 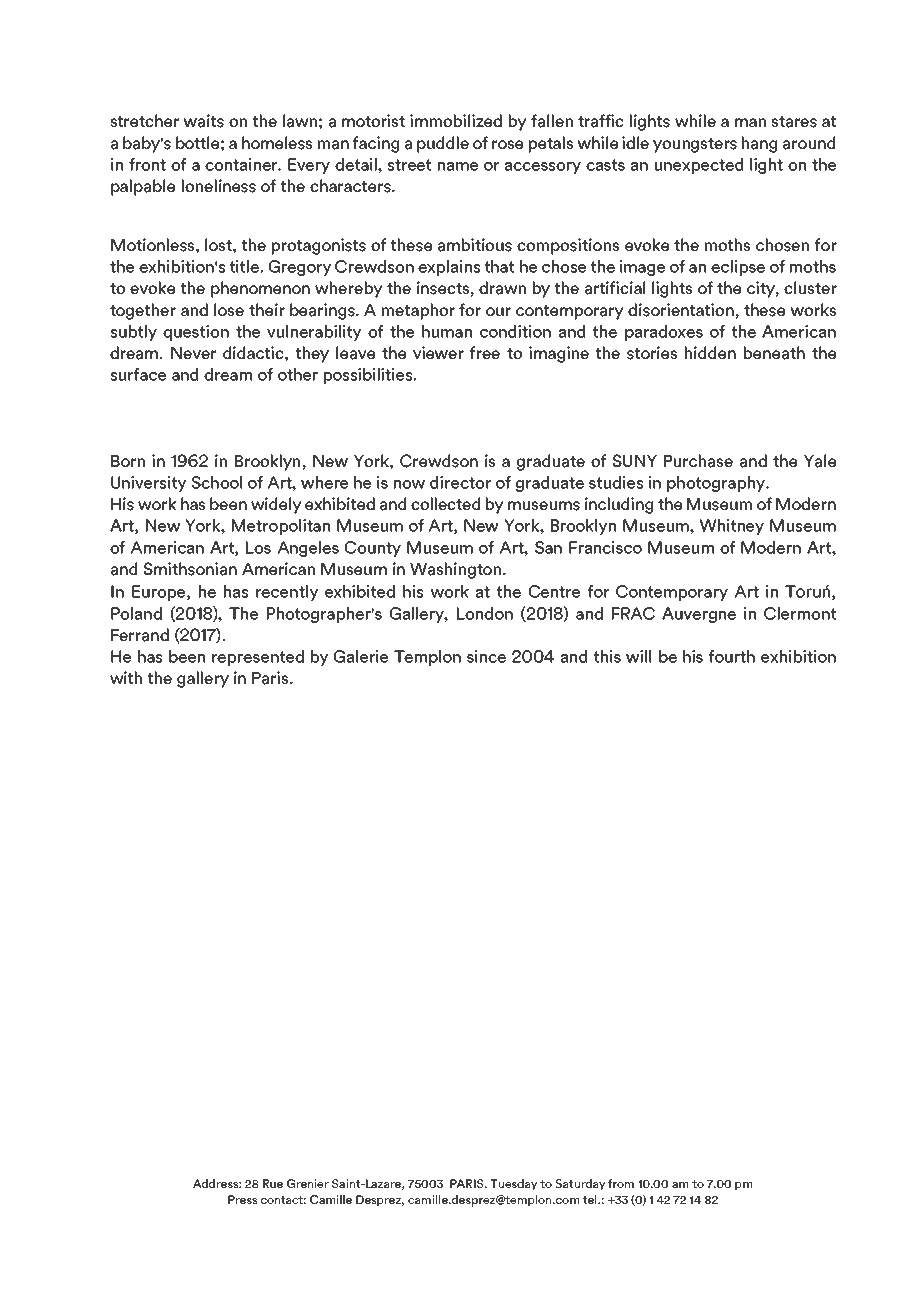 What do you see at coordinates (717, 484) in the screenshot?
I see `photography` at bounding box center [717, 484].
